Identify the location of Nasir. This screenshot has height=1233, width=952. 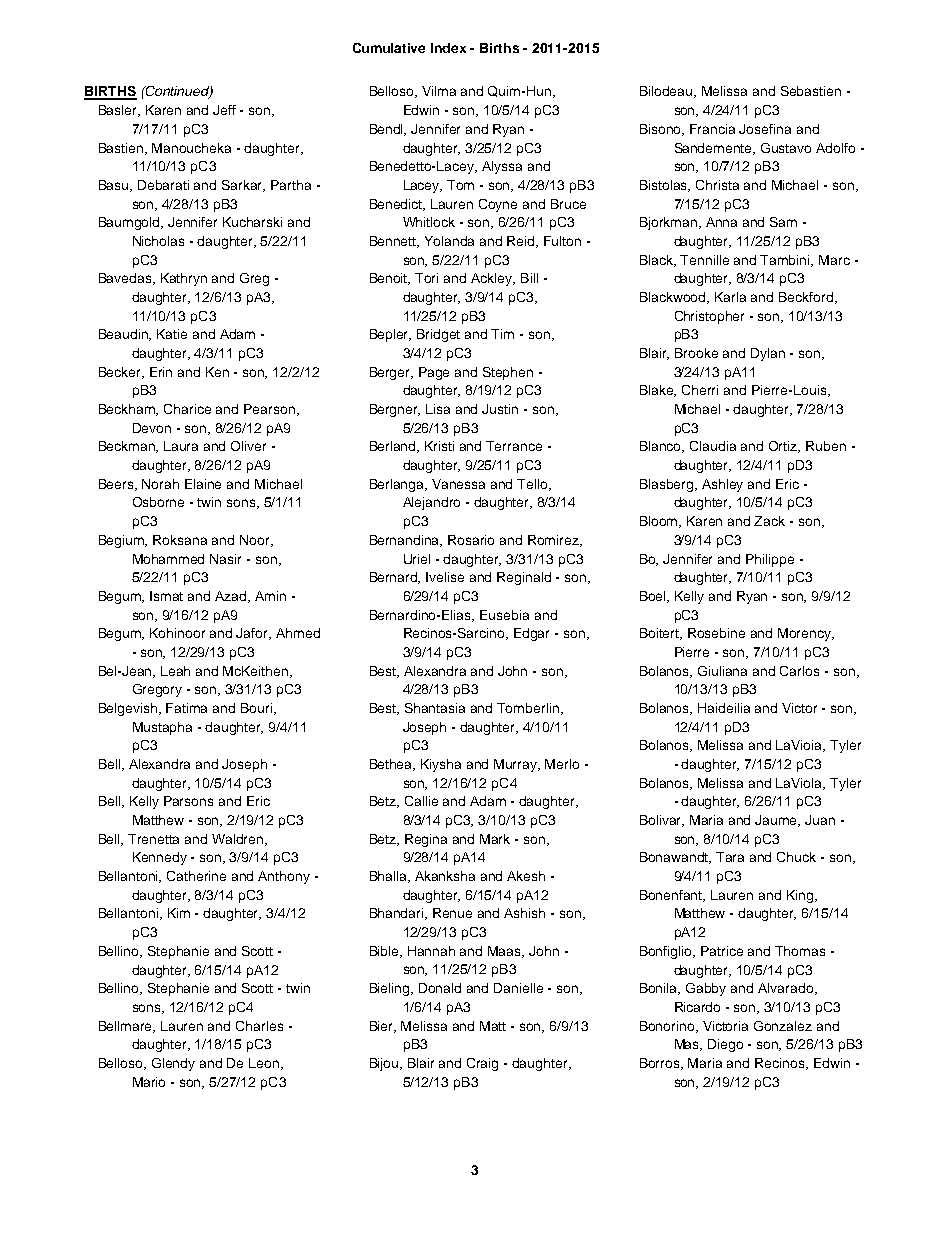
(225, 559).
